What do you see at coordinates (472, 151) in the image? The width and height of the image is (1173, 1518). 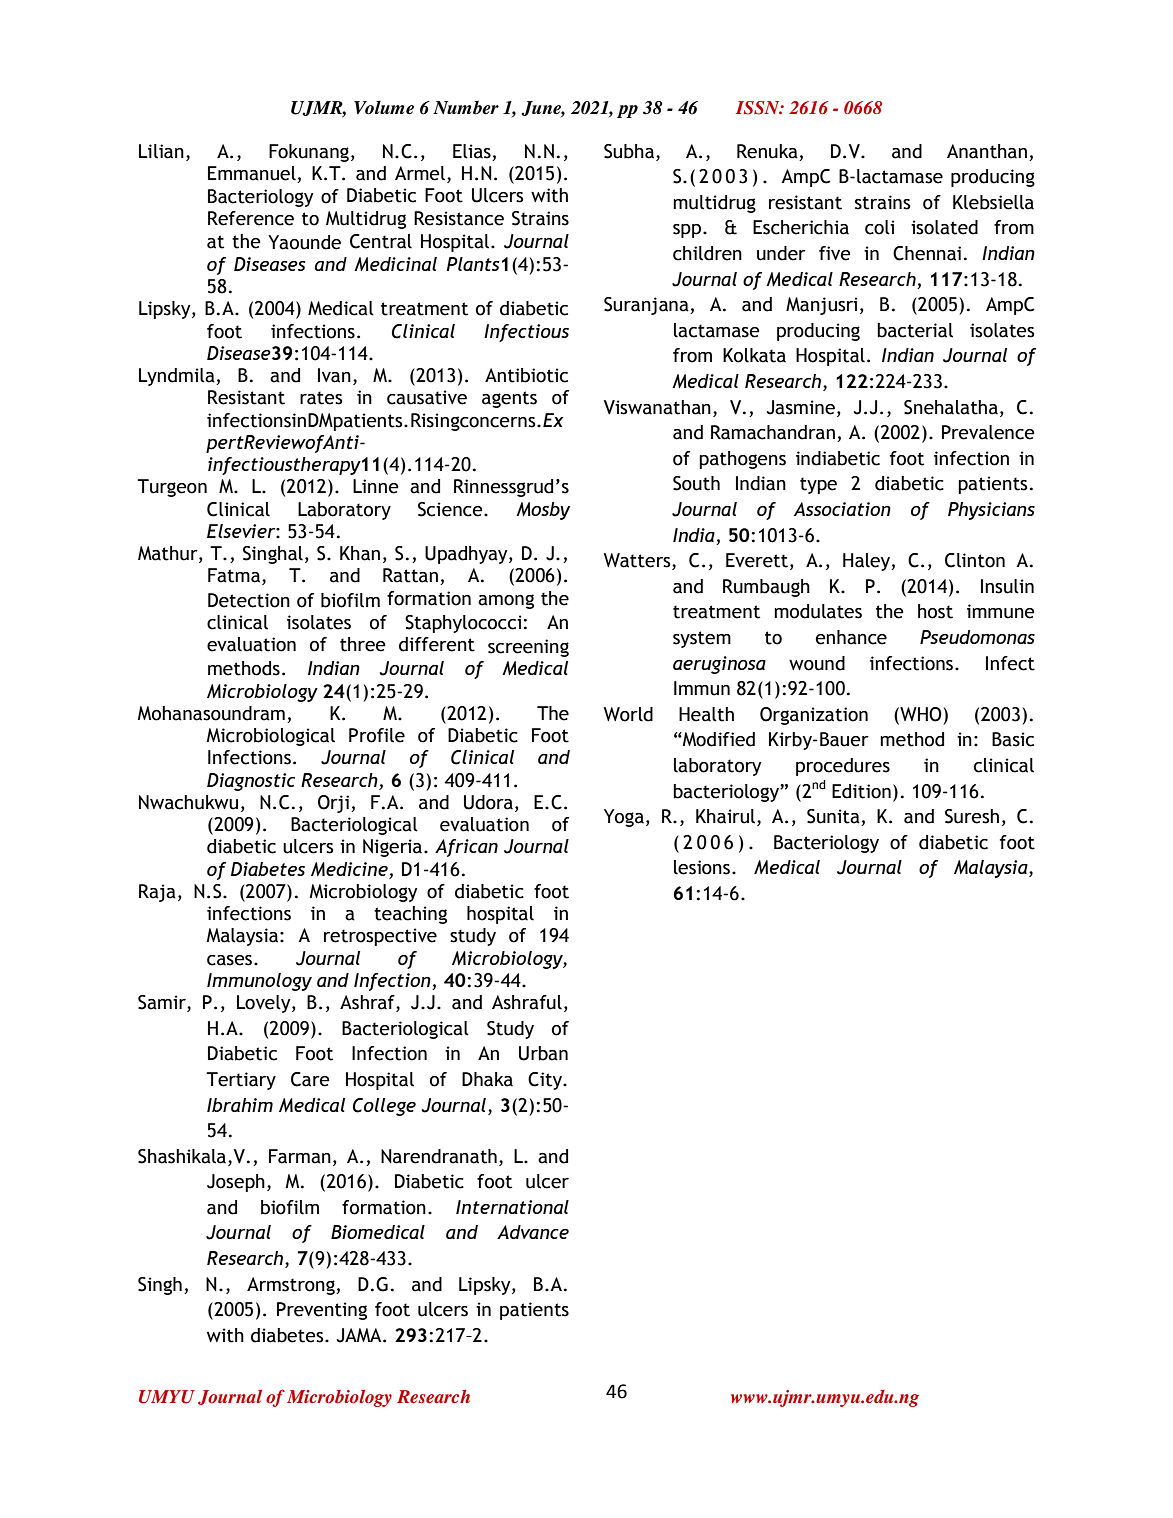 I see `Elias` at bounding box center [472, 151].
